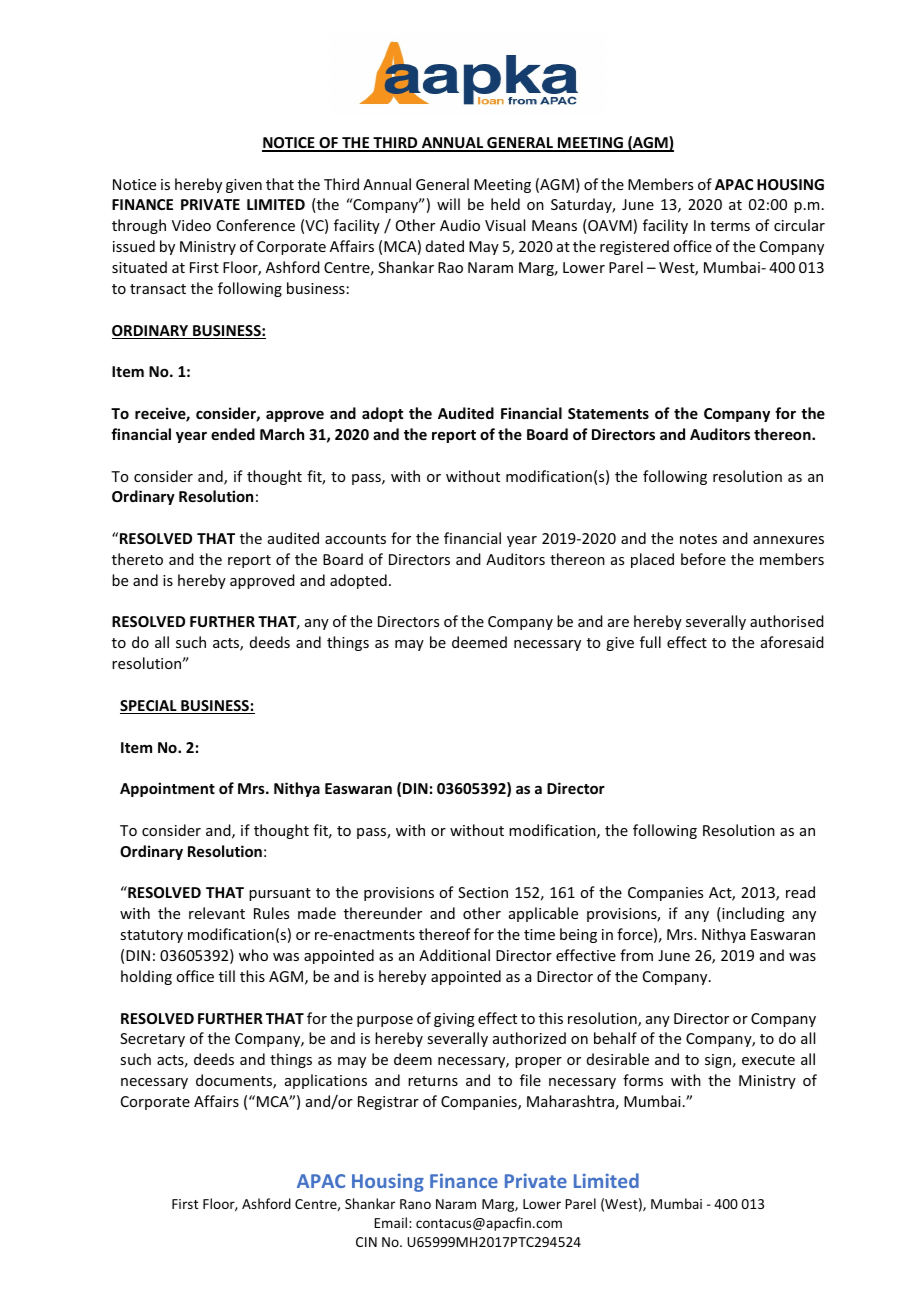 This image has height=1307, width=924. Describe the element at coordinates (366, 1242) in the image. I see `CIN` at that location.
